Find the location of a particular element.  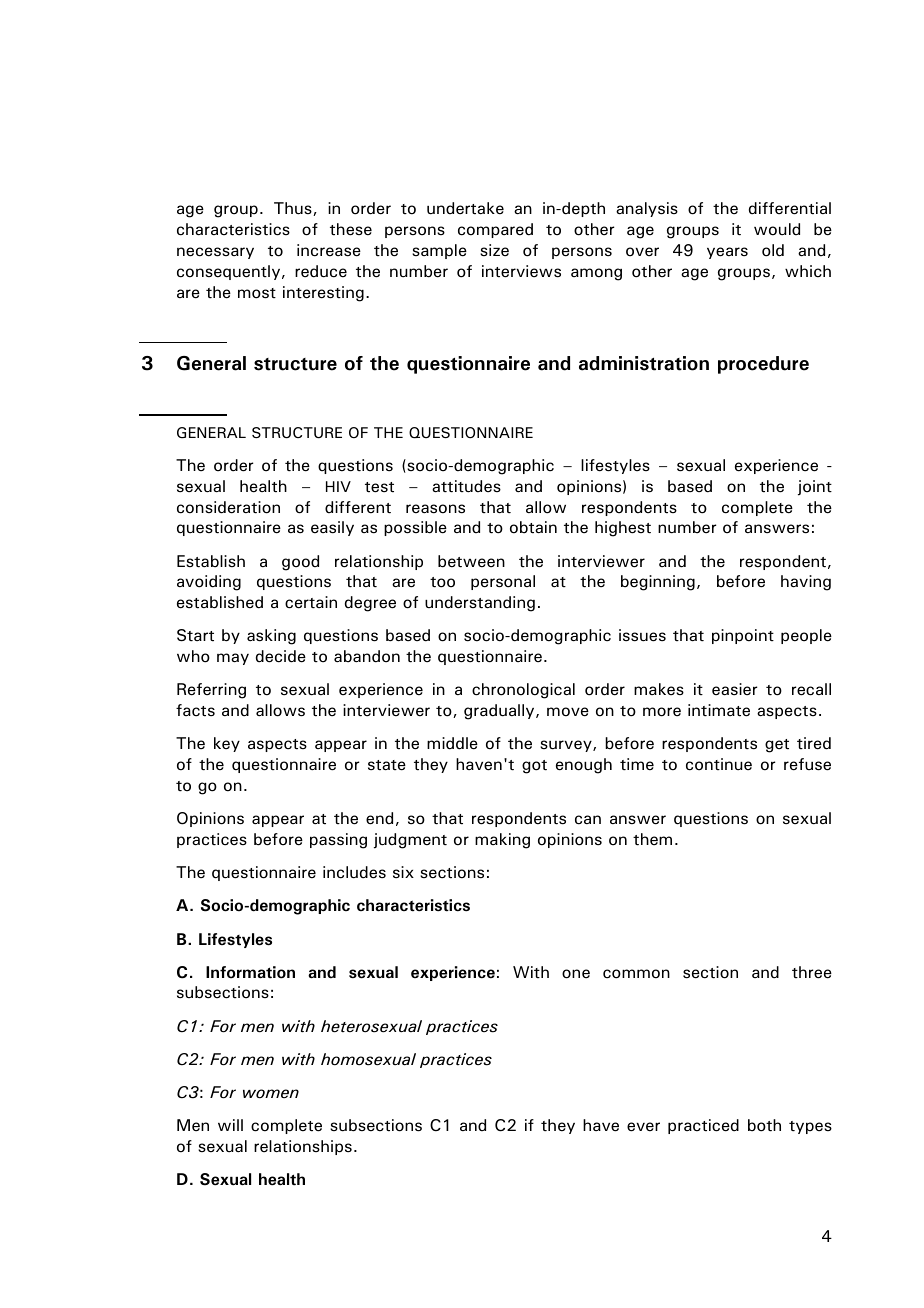

passing is located at coordinates (338, 841).
